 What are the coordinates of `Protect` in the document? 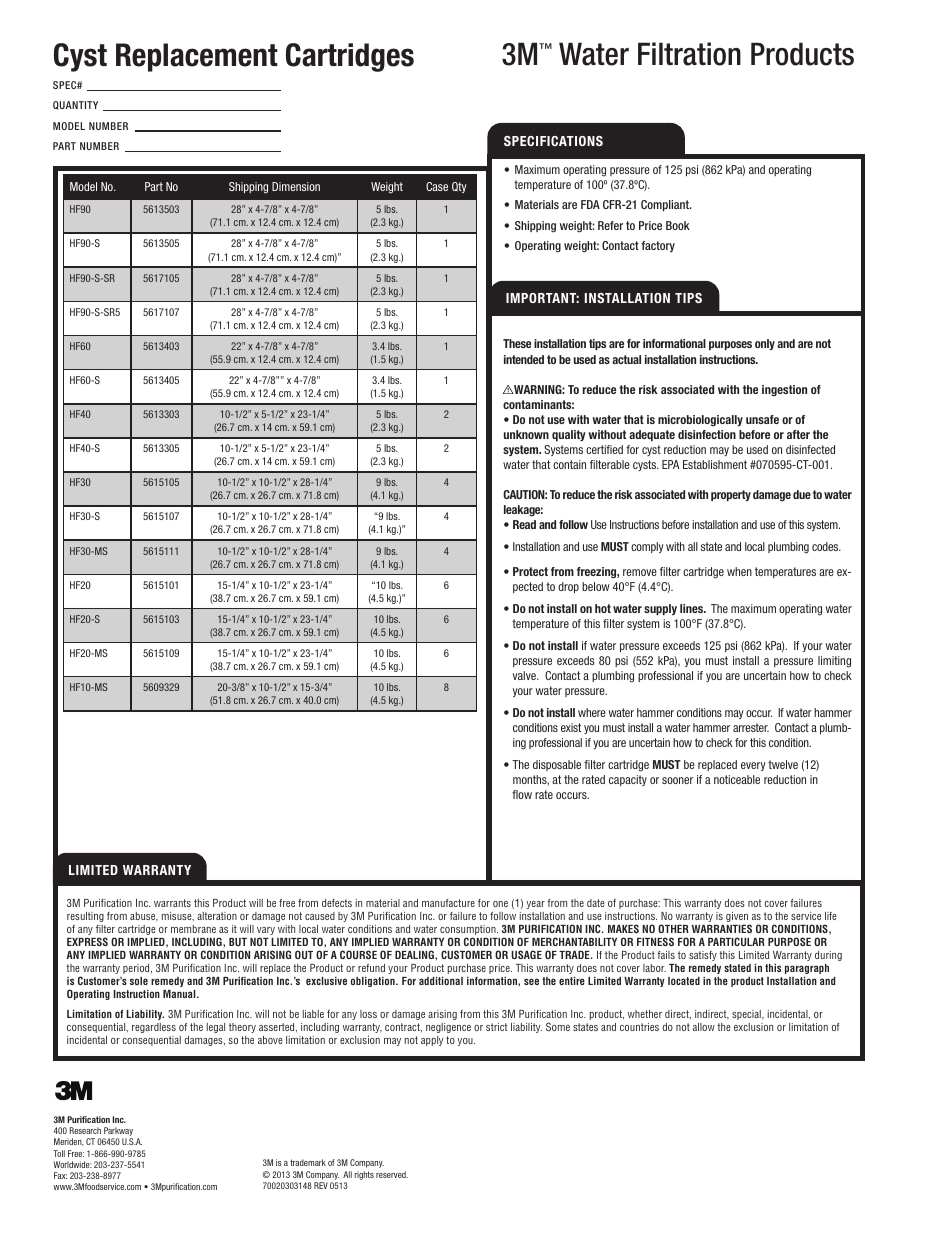 It's located at (530, 571).
